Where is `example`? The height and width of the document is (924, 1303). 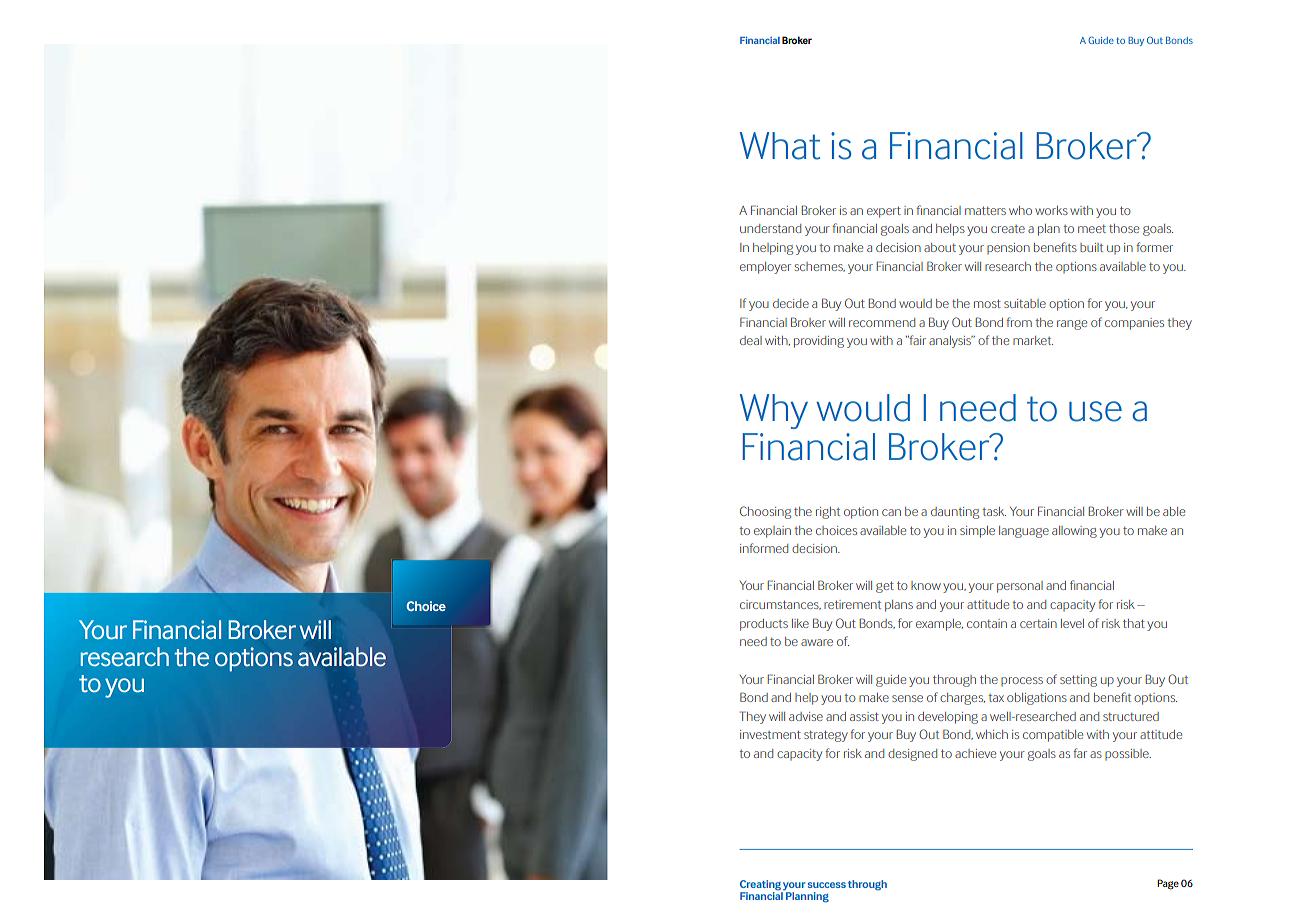 example is located at coordinates (939, 625).
